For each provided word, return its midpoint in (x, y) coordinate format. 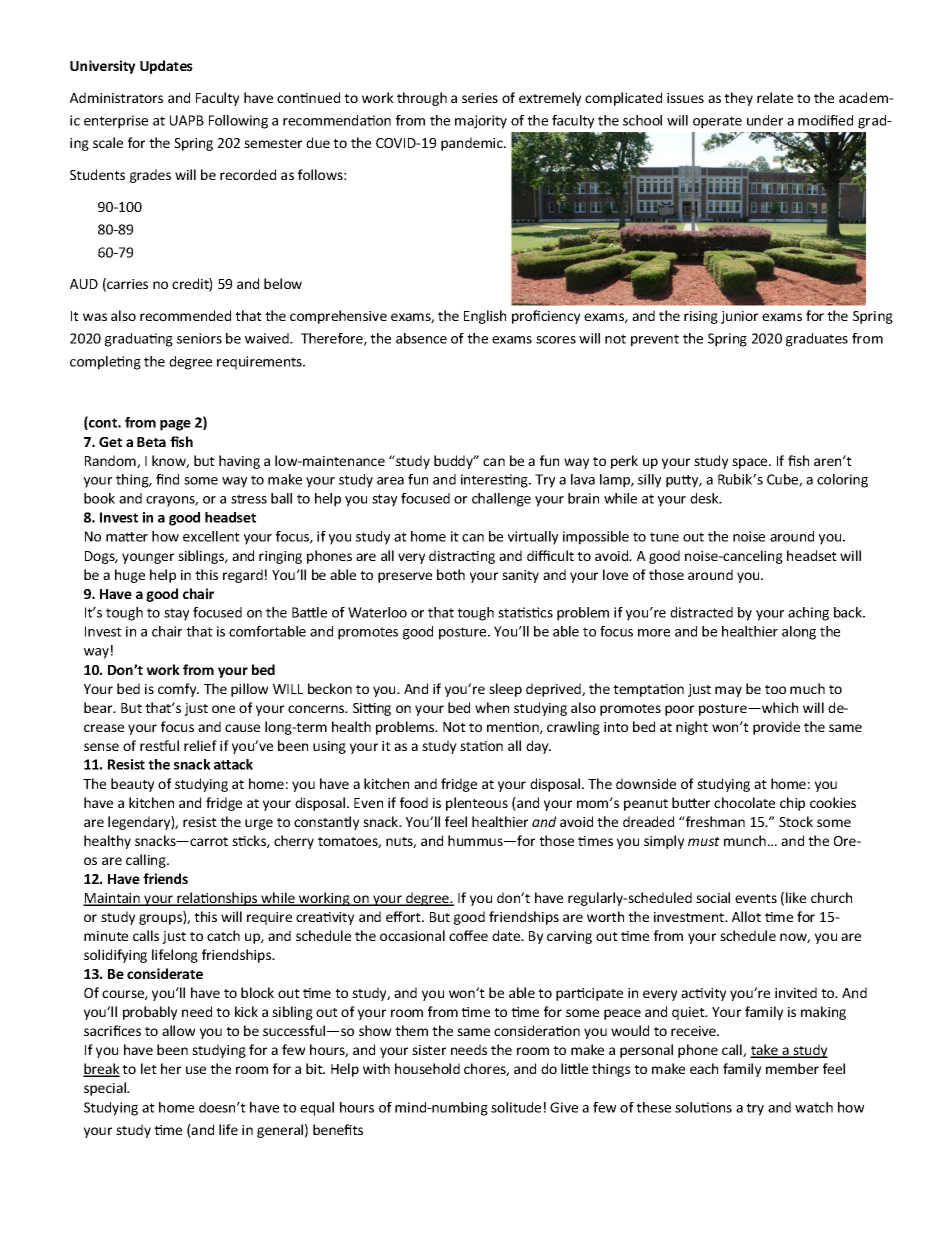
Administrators (116, 97)
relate (775, 97)
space (751, 463)
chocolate (744, 802)
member (792, 1068)
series (480, 98)
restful (159, 745)
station (481, 746)
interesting (495, 481)
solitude (516, 1107)
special (106, 1089)
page (175, 425)
